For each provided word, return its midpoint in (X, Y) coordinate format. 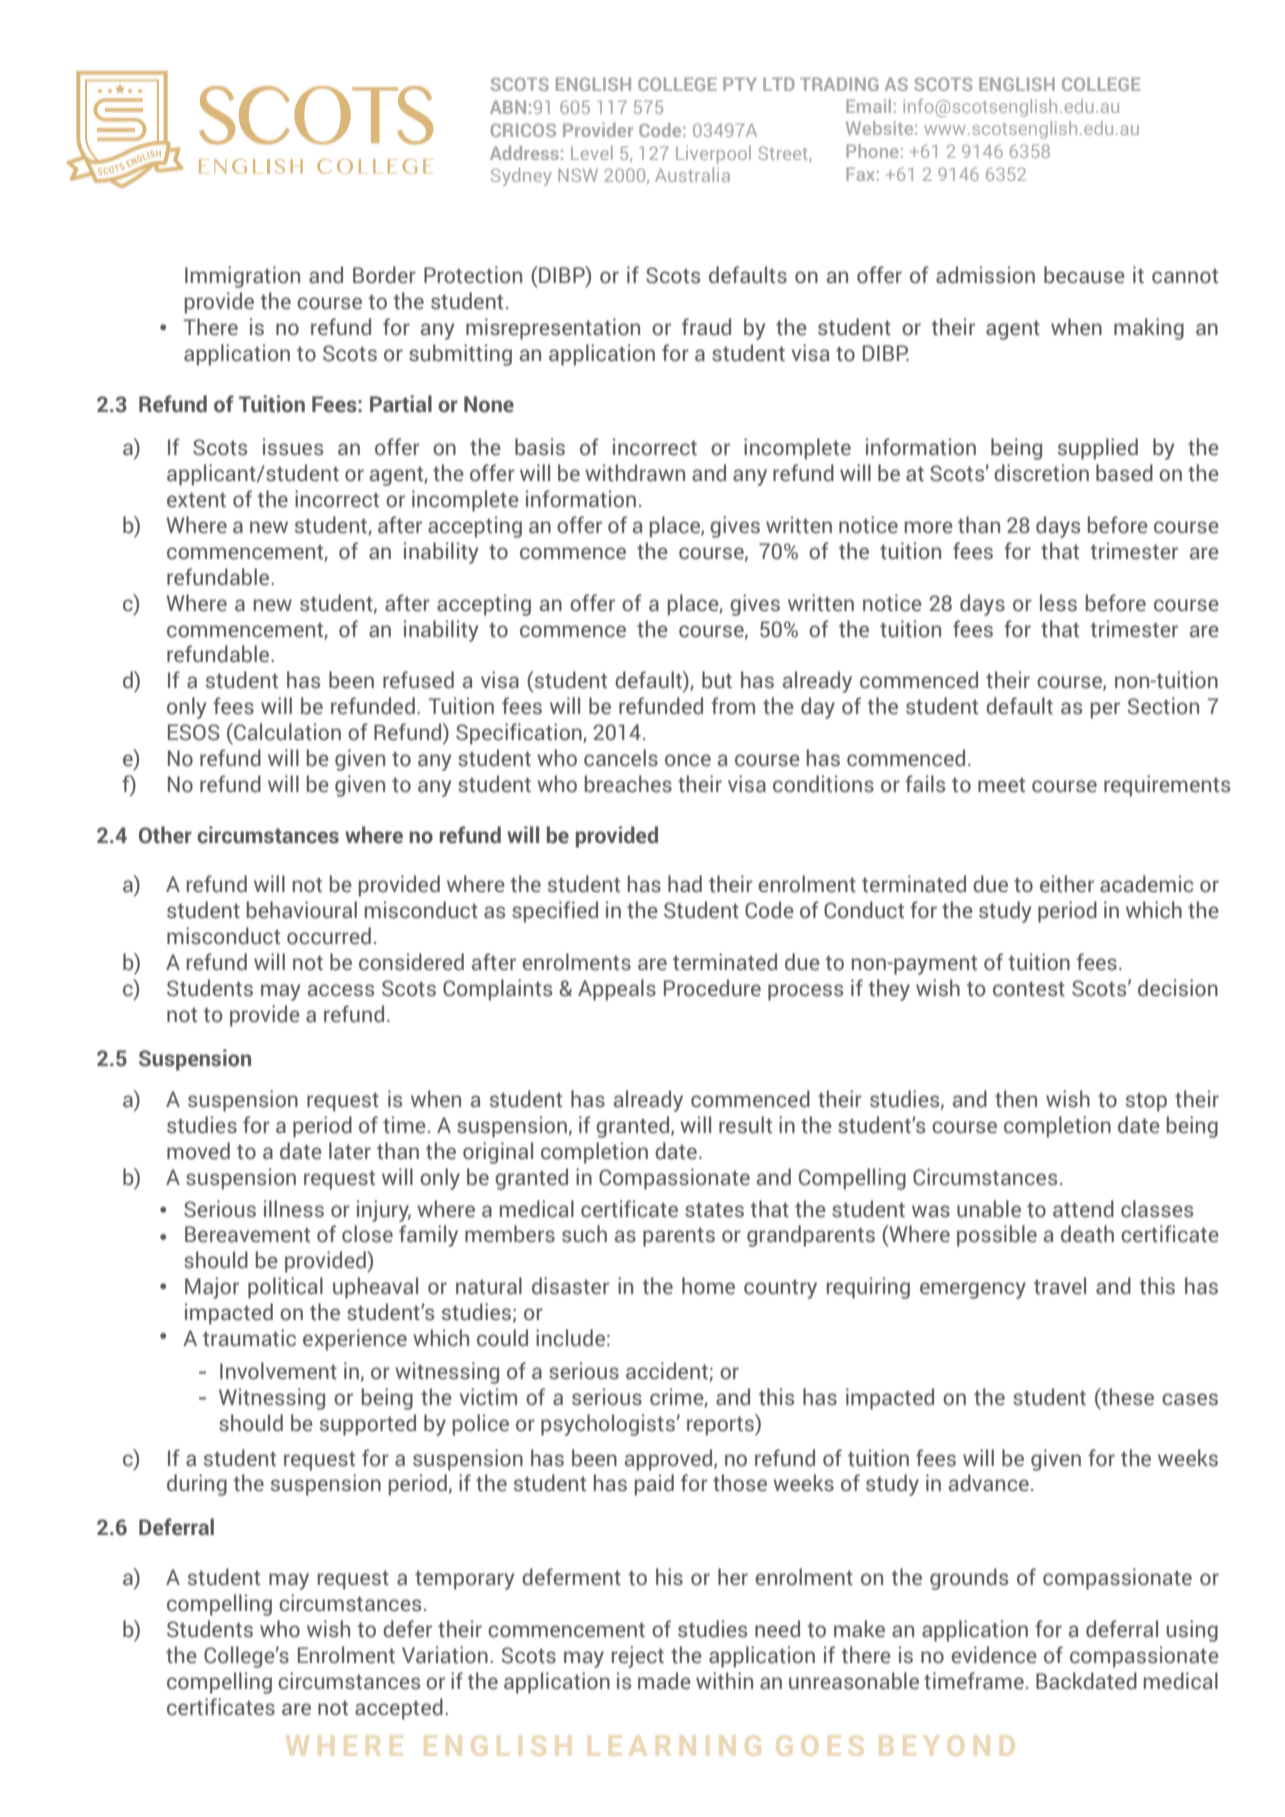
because (1084, 275)
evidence (994, 1655)
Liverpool (713, 155)
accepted (399, 1709)
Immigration (242, 277)
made (664, 1681)
